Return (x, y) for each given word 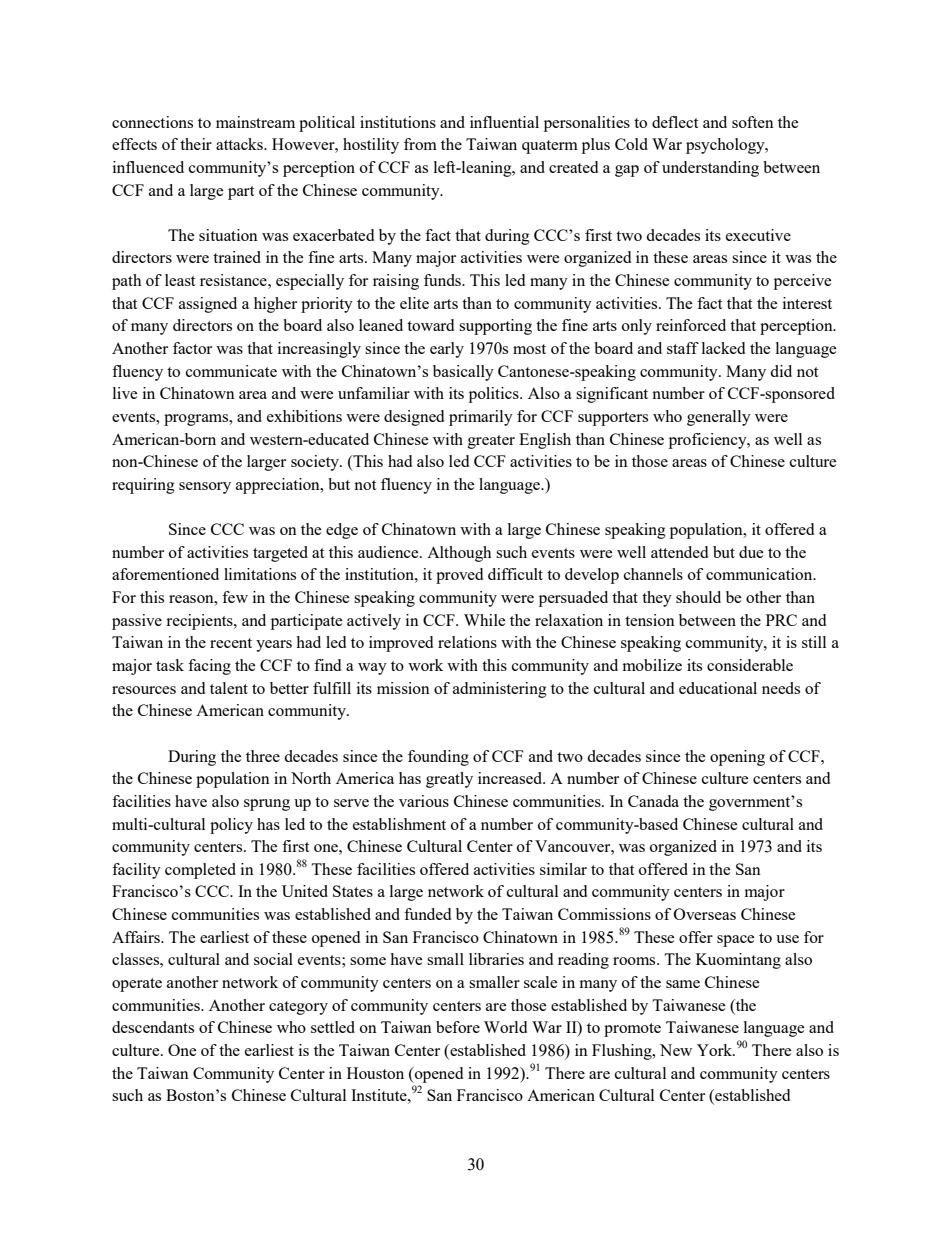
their (196, 144)
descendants (153, 1027)
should (698, 597)
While (484, 620)
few (235, 597)
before (458, 1027)
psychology (726, 146)
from (420, 144)
